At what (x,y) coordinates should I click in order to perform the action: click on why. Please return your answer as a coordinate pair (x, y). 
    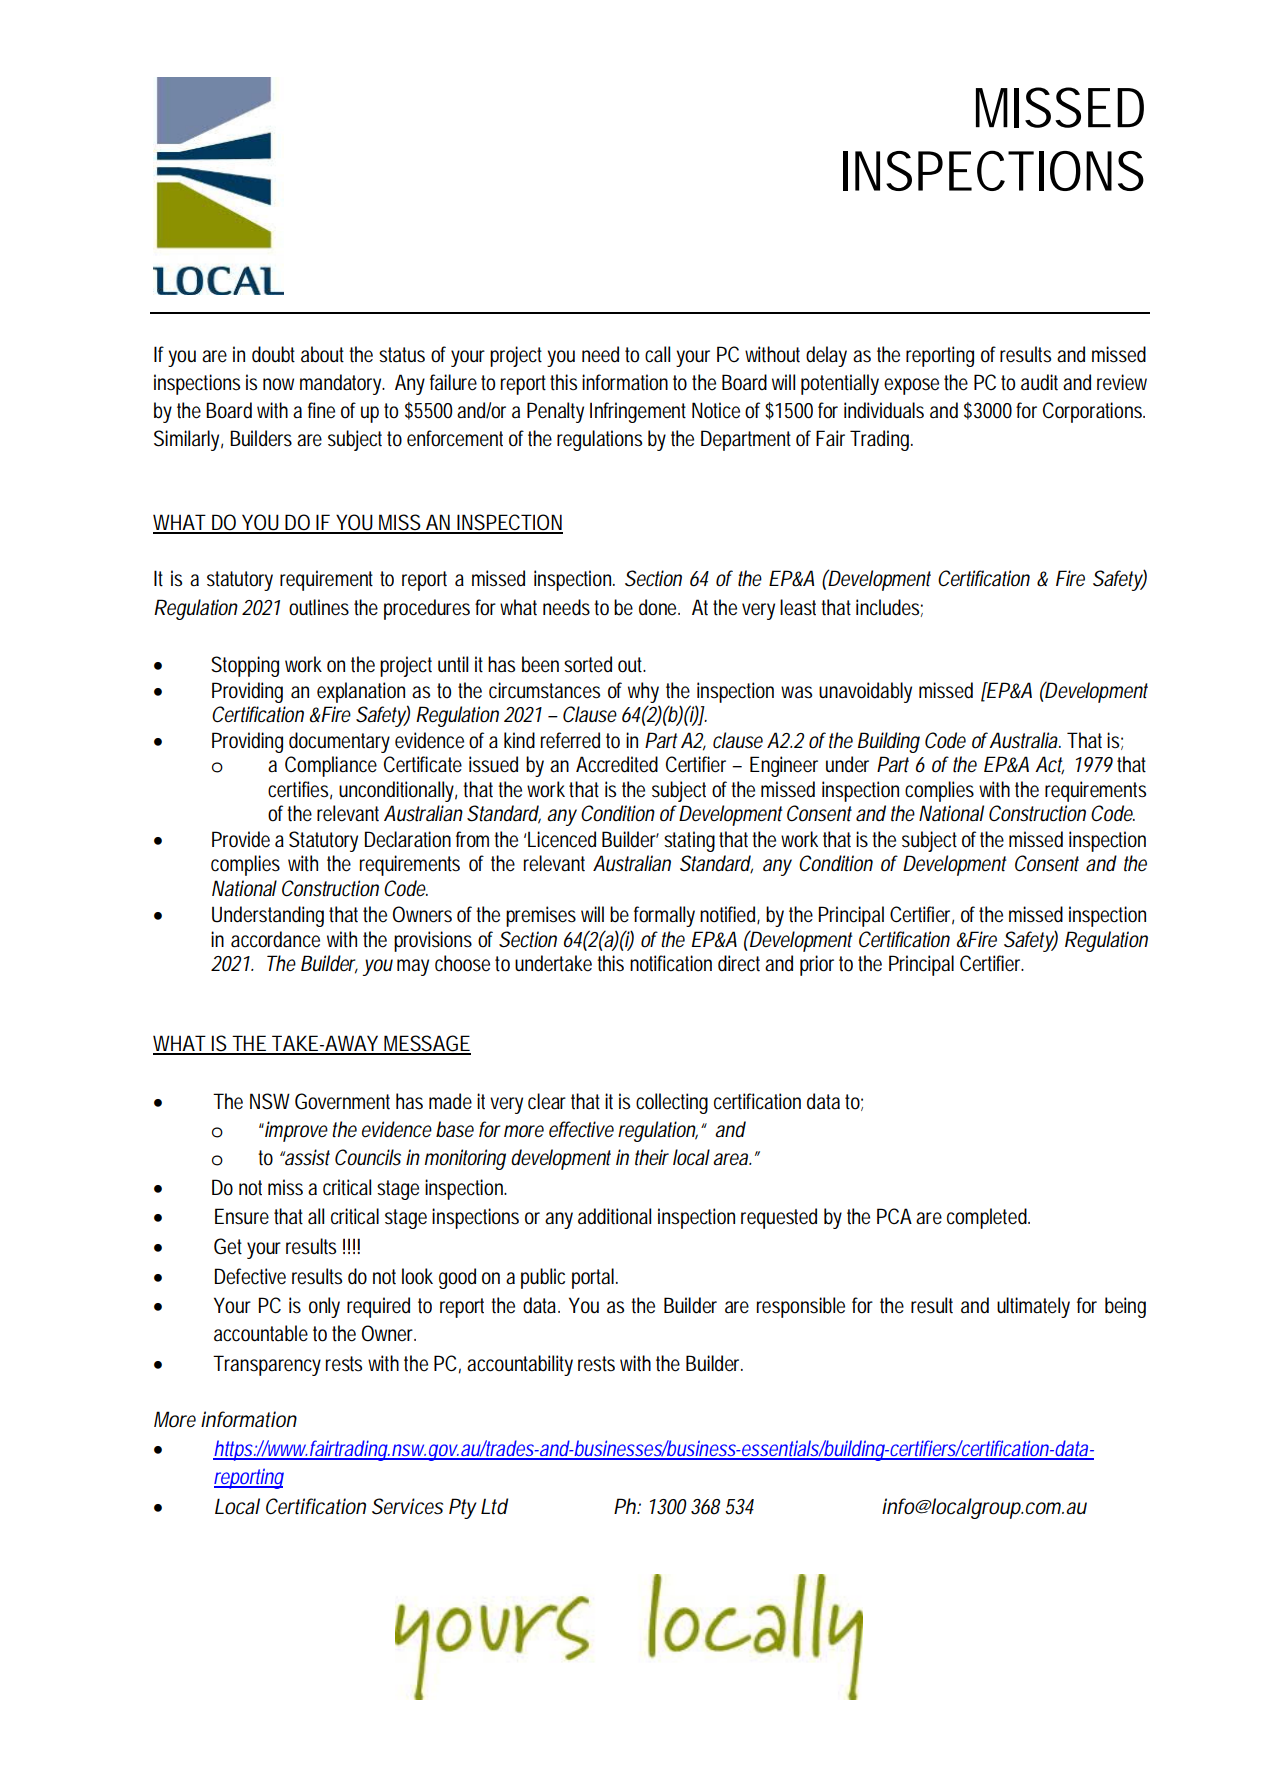
    Looking at the image, I should click on (643, 692).
